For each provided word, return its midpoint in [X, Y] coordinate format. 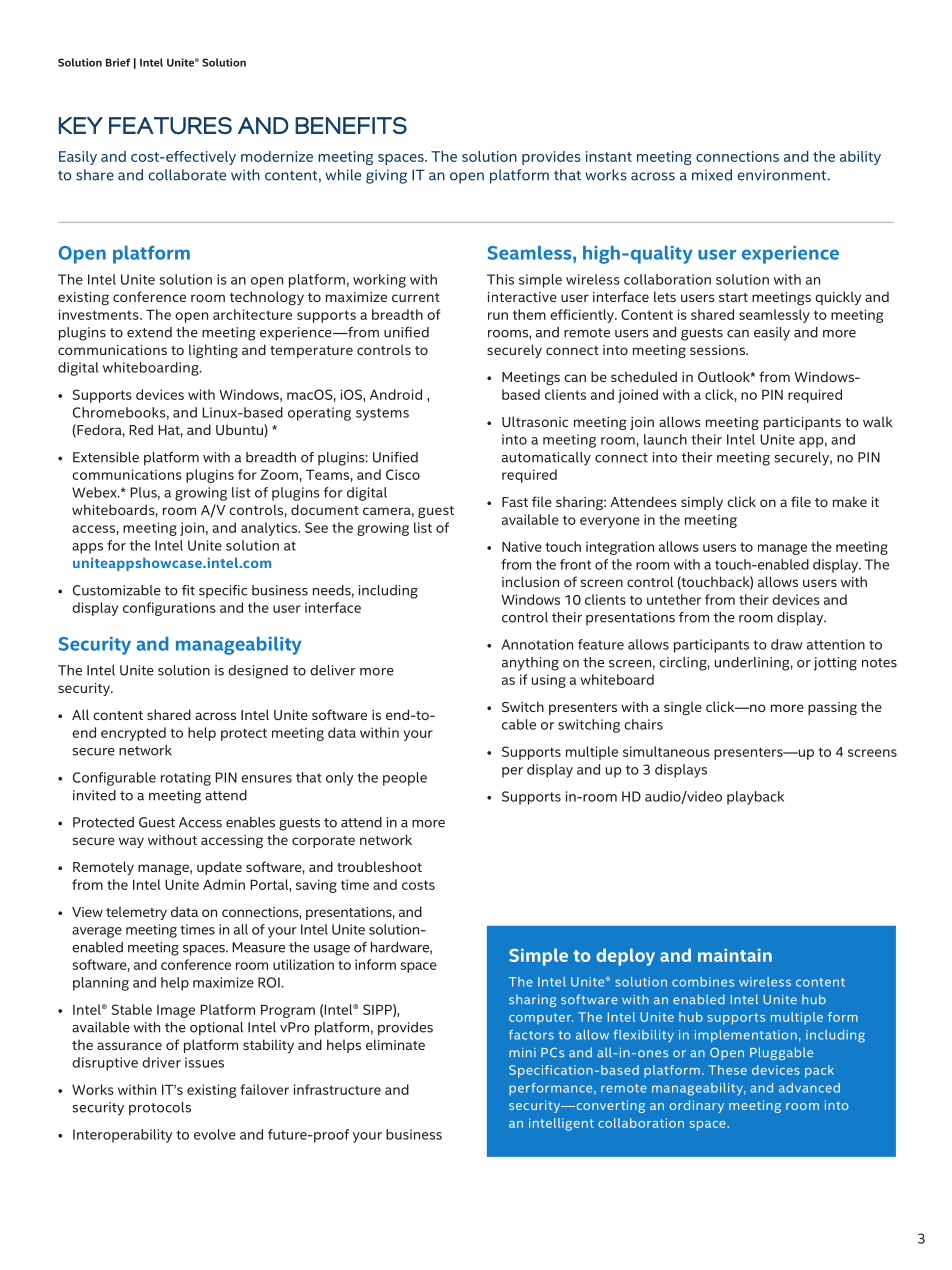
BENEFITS [351, 125]
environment [781, 175]
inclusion [530, 581]
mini [522, 1052]
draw [787, 644]
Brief [118, 62]
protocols [160, 1109]
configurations [169, 609]
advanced [809, 1088]
